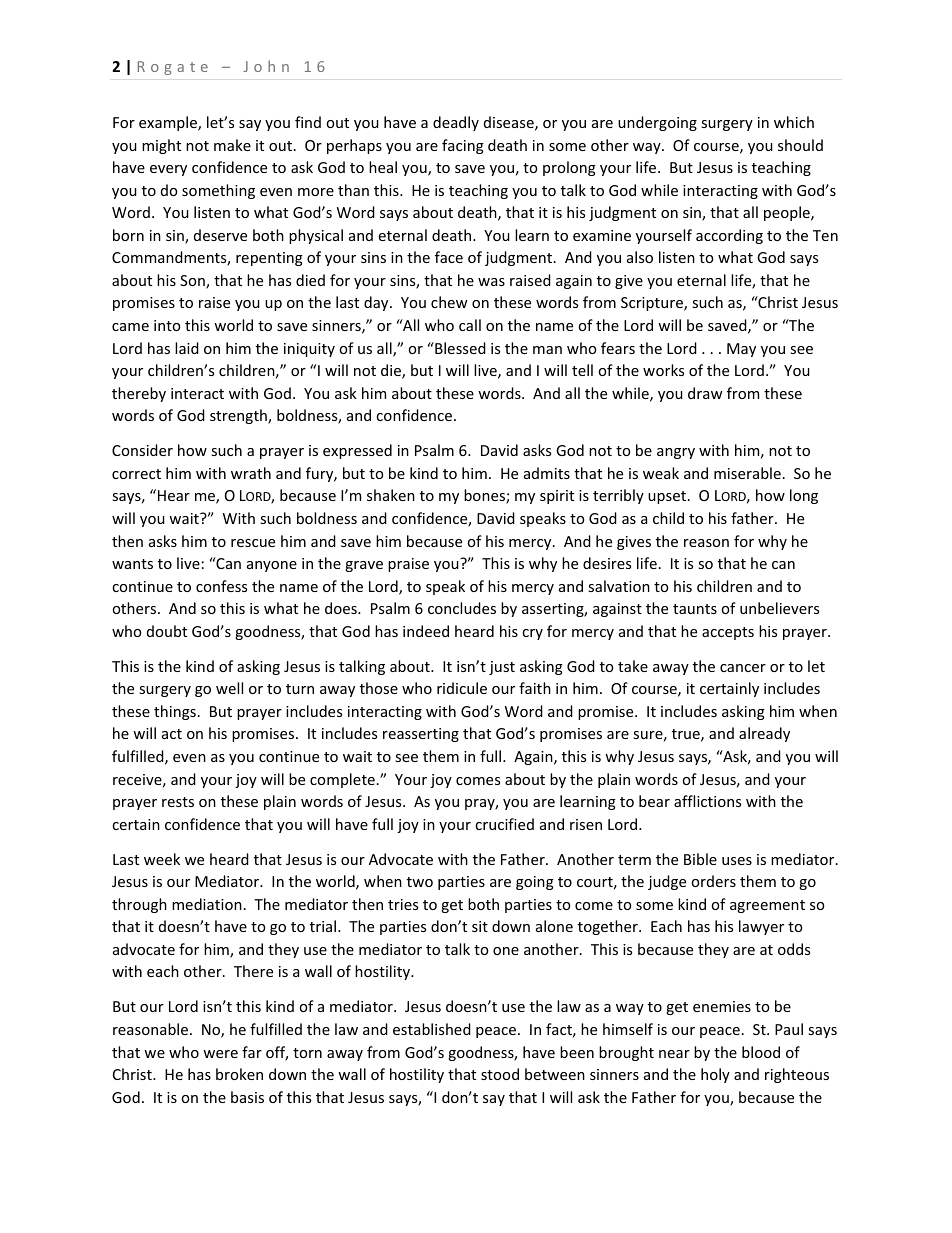 This screenshot has height=1233, width=952. I want to click on which, so click(794, 122).
